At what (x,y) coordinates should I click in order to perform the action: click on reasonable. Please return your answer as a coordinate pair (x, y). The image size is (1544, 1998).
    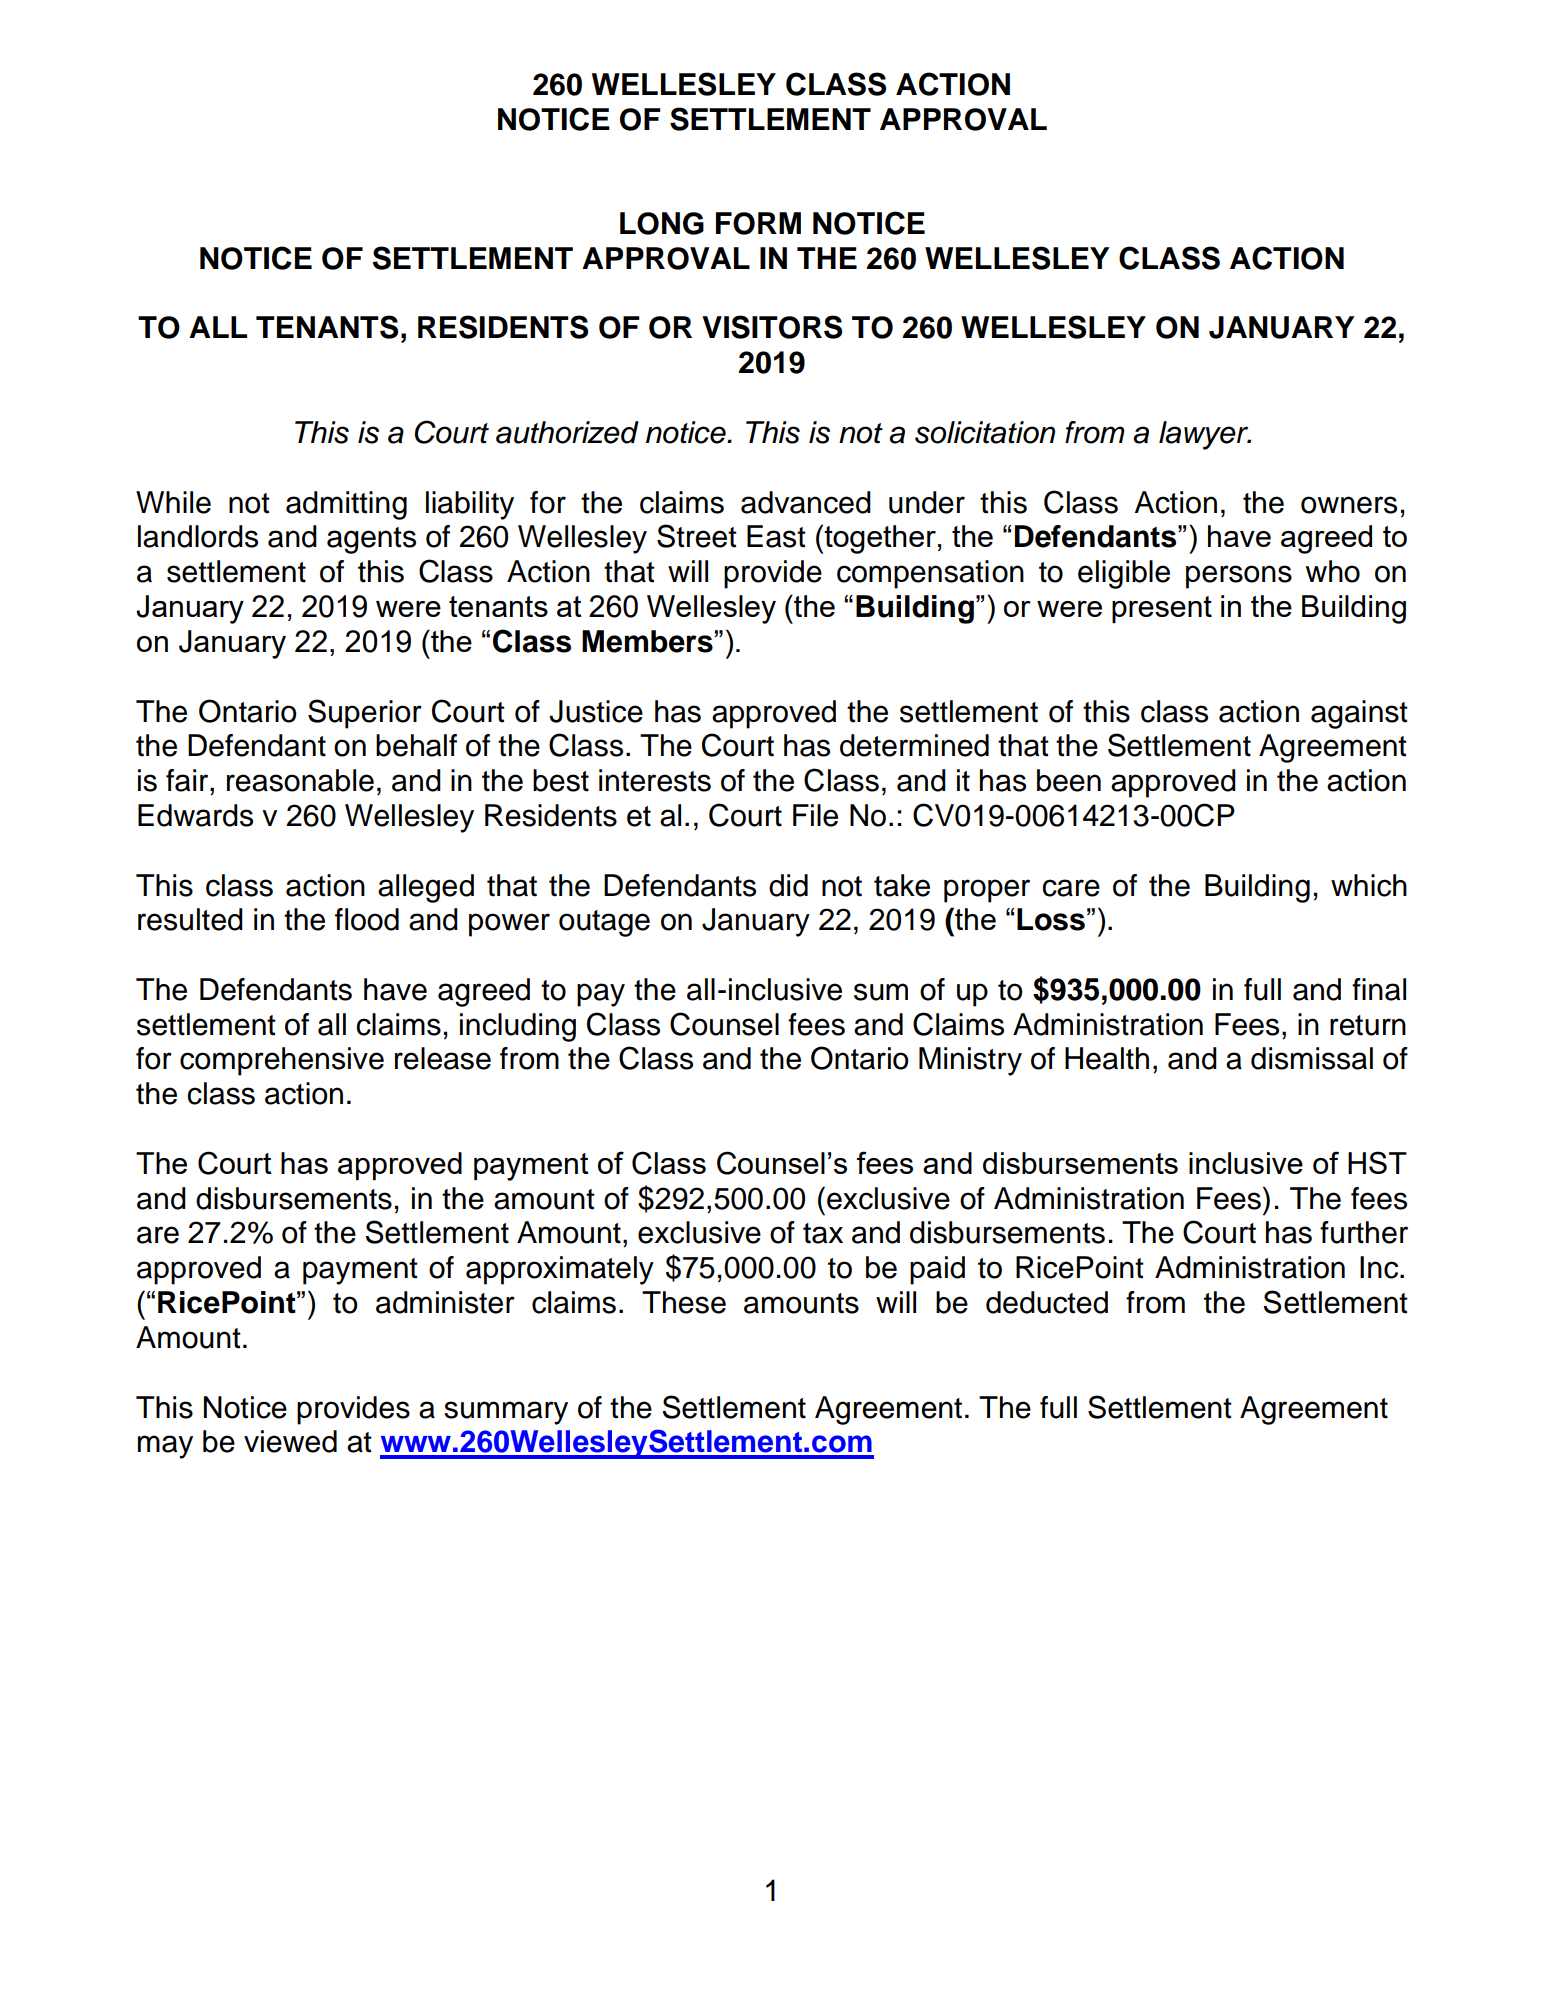
    Looking at the image, I should click on (300, 780).
